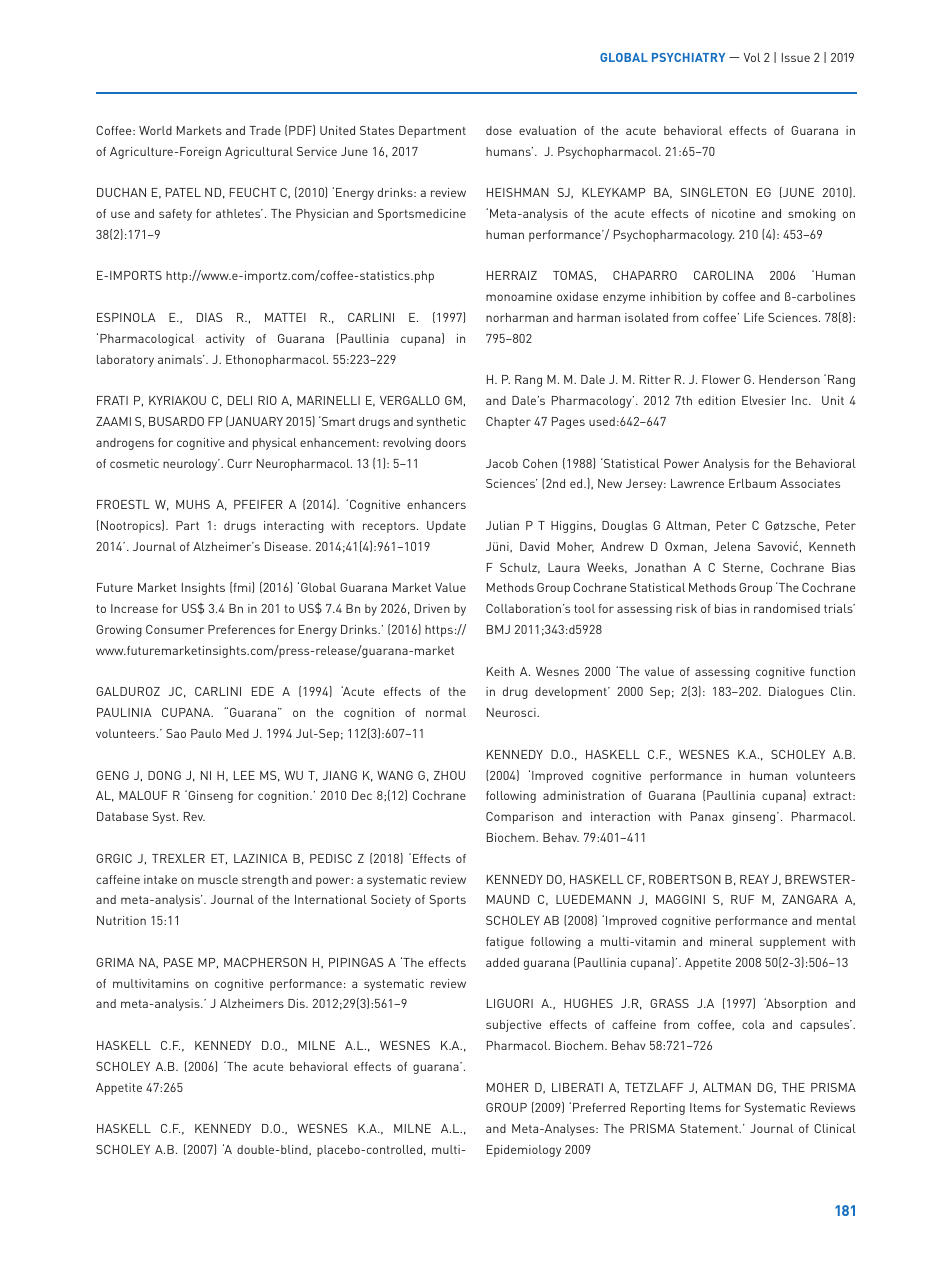  Describe the element at coordinates (155, 130) in the document. I see `World` at that location.
